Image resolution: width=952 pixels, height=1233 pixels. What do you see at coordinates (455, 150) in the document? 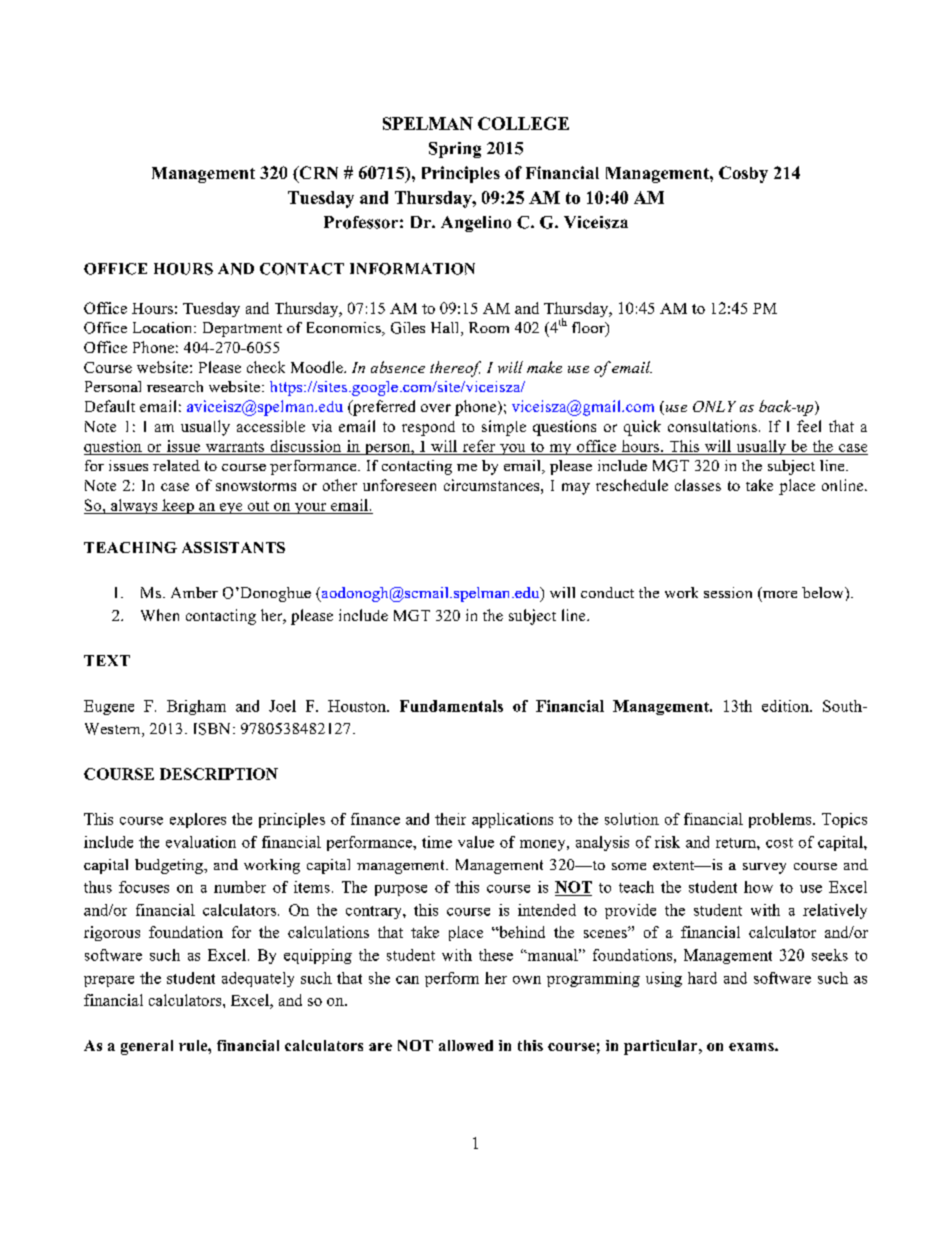
I see `Spring` at bounding box center [455, 150].
